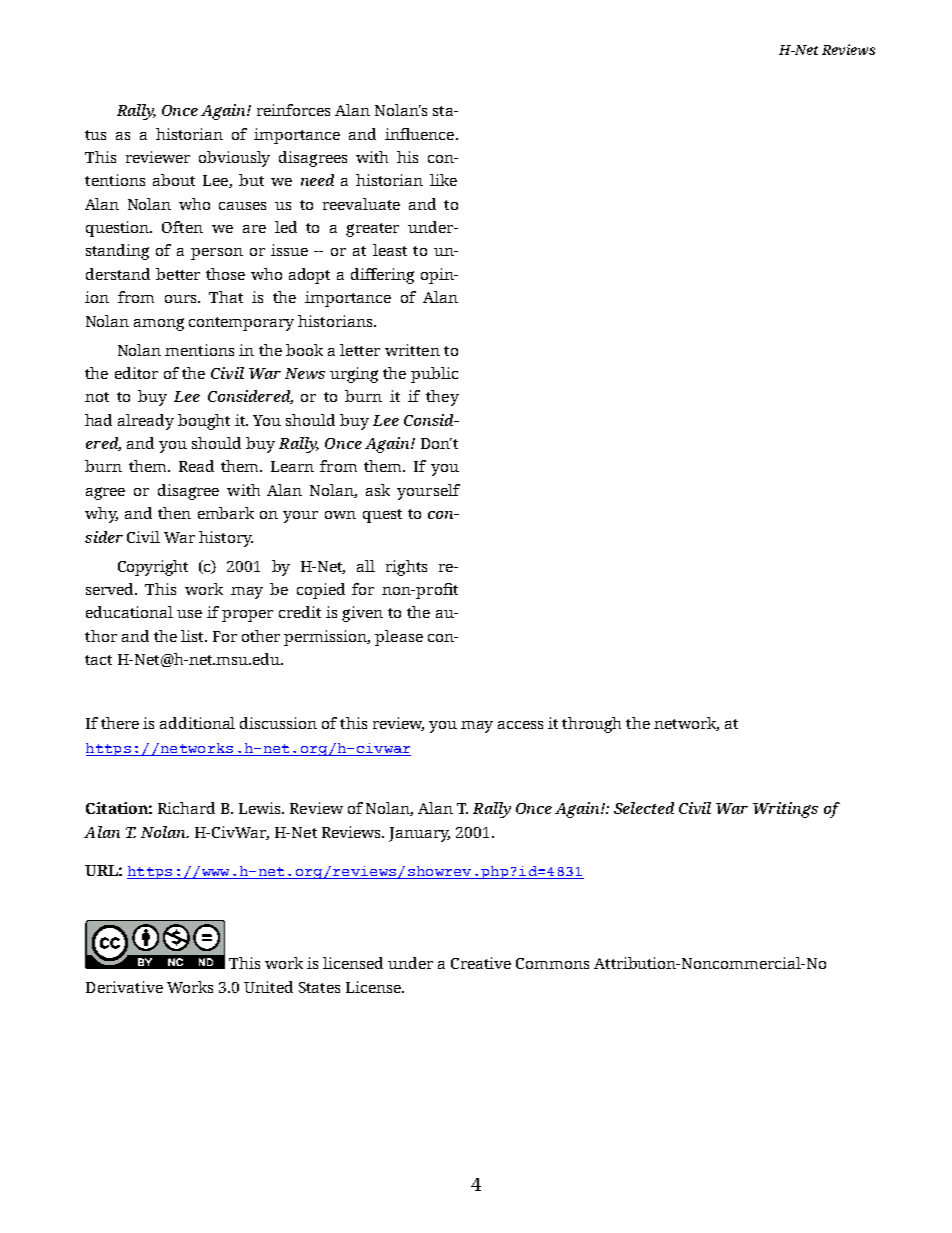  I want to click on obviously, so click(234, 159).
